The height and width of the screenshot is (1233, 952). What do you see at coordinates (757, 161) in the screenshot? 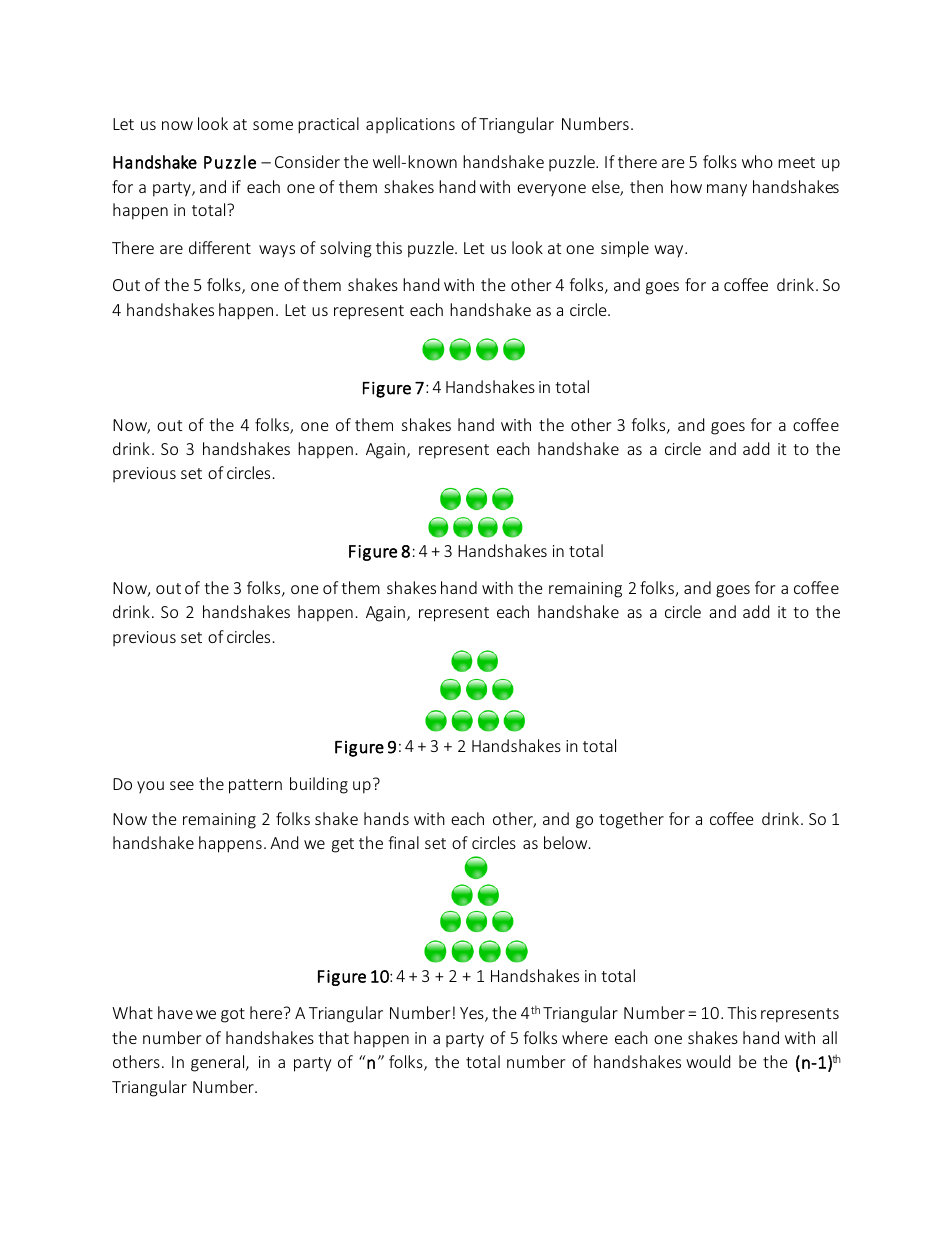
I see `who` at bounding box center [757, 161].
